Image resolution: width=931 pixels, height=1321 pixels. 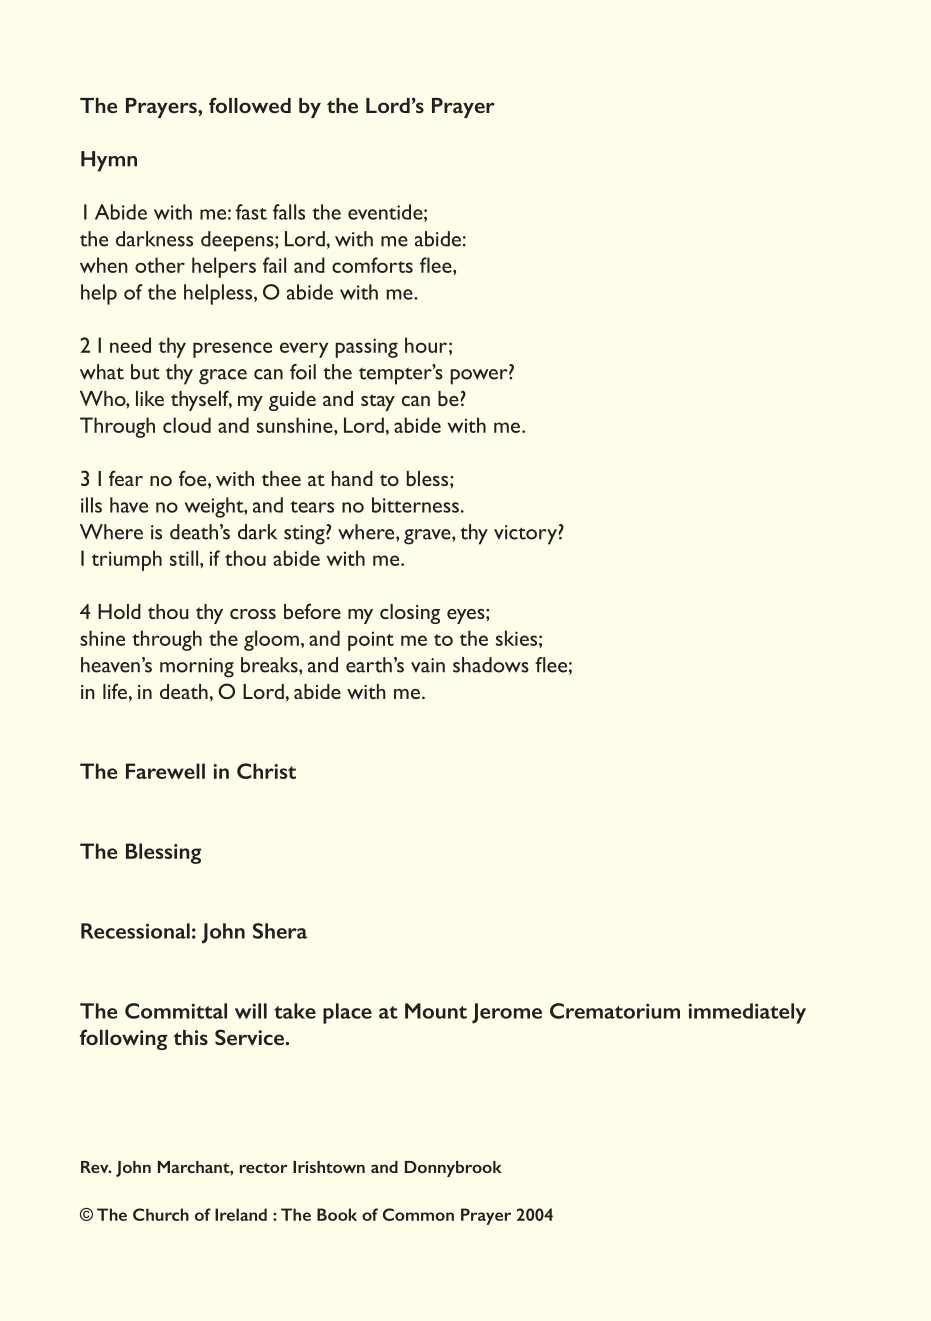 I want to click on stay, so click(x=378, y=402).
